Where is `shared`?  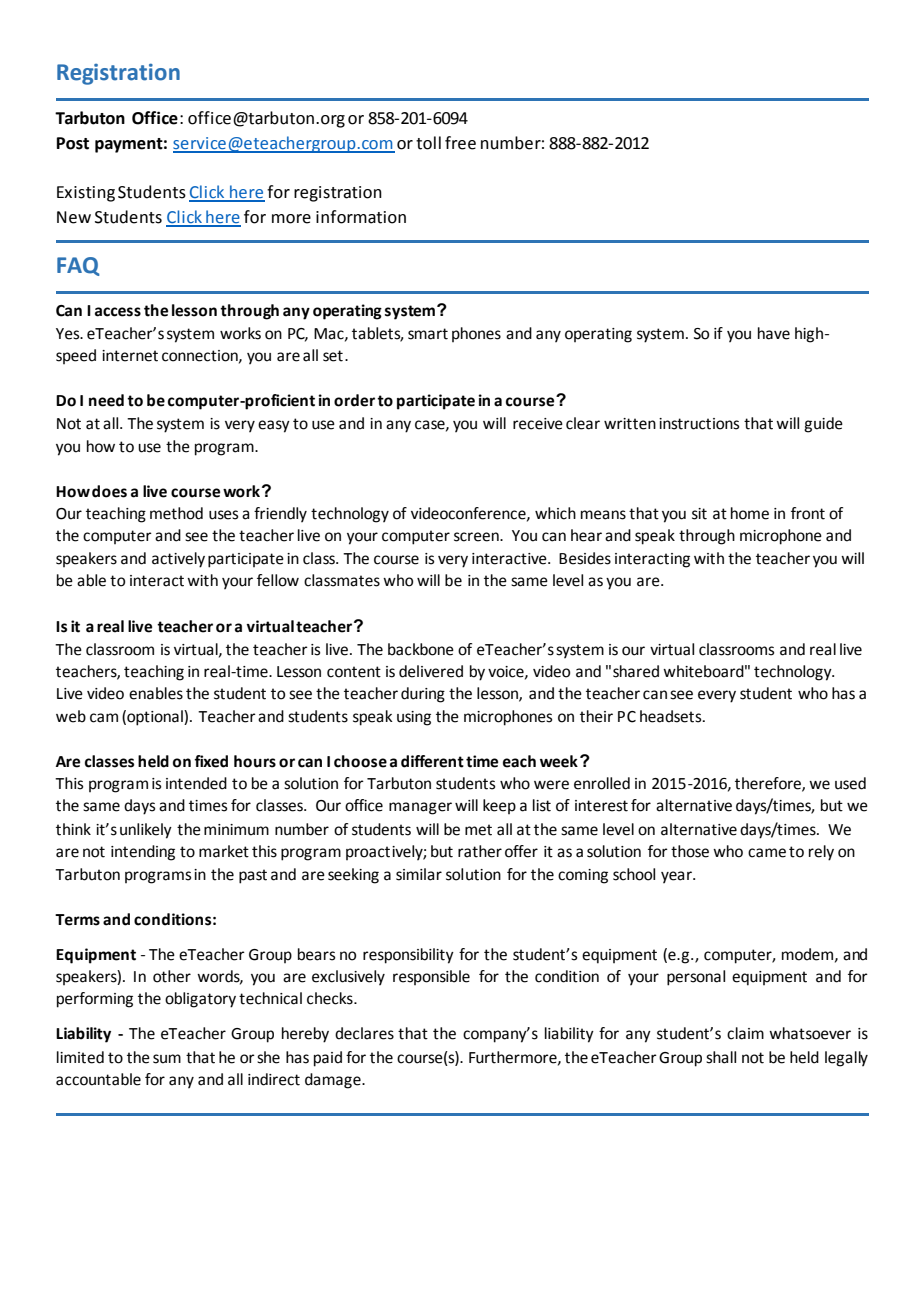 shared is located at coordinates (636, 671).
